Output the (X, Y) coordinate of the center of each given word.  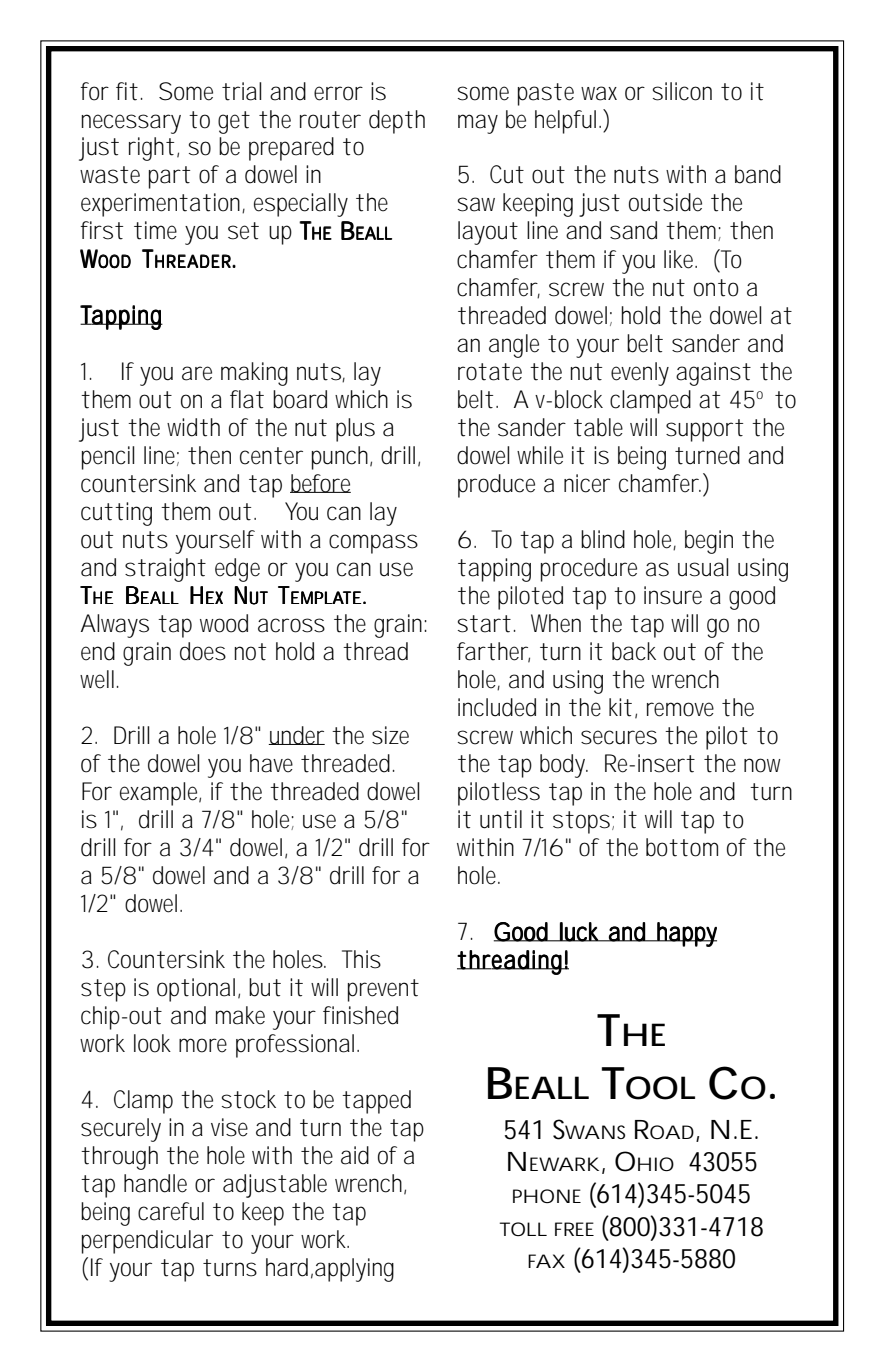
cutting (116, 514)
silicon (682, 91)
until (501, 819)
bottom (682, 847)
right (151, 149)
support (704, 430)
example (160, 794)
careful (171, 1211)
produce (496, 486)
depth (397, 122)
